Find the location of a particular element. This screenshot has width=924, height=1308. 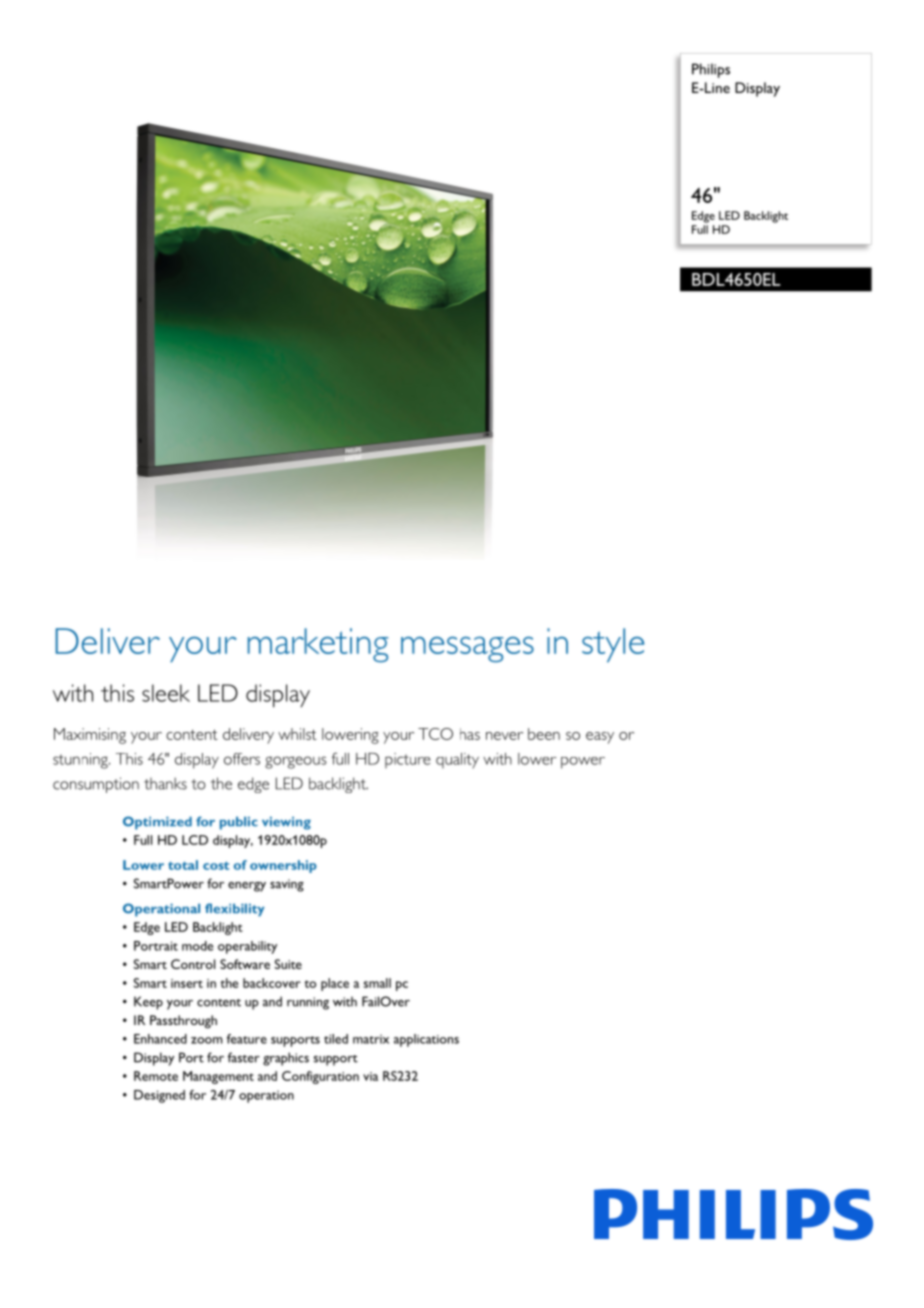

marketing is located at coordinates (318, 645).
